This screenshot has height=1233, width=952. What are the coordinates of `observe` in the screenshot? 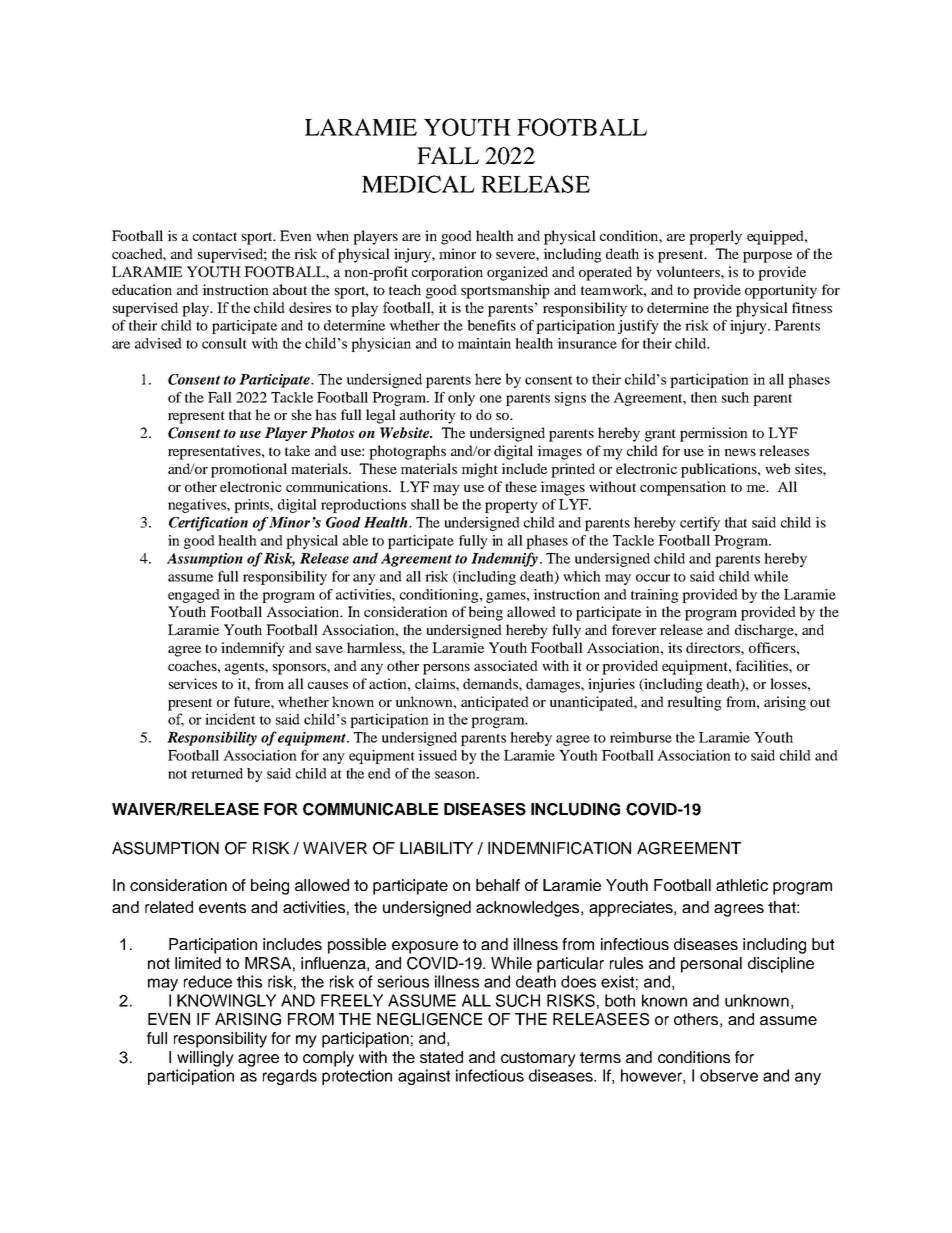 It's located at (729, 1075).
